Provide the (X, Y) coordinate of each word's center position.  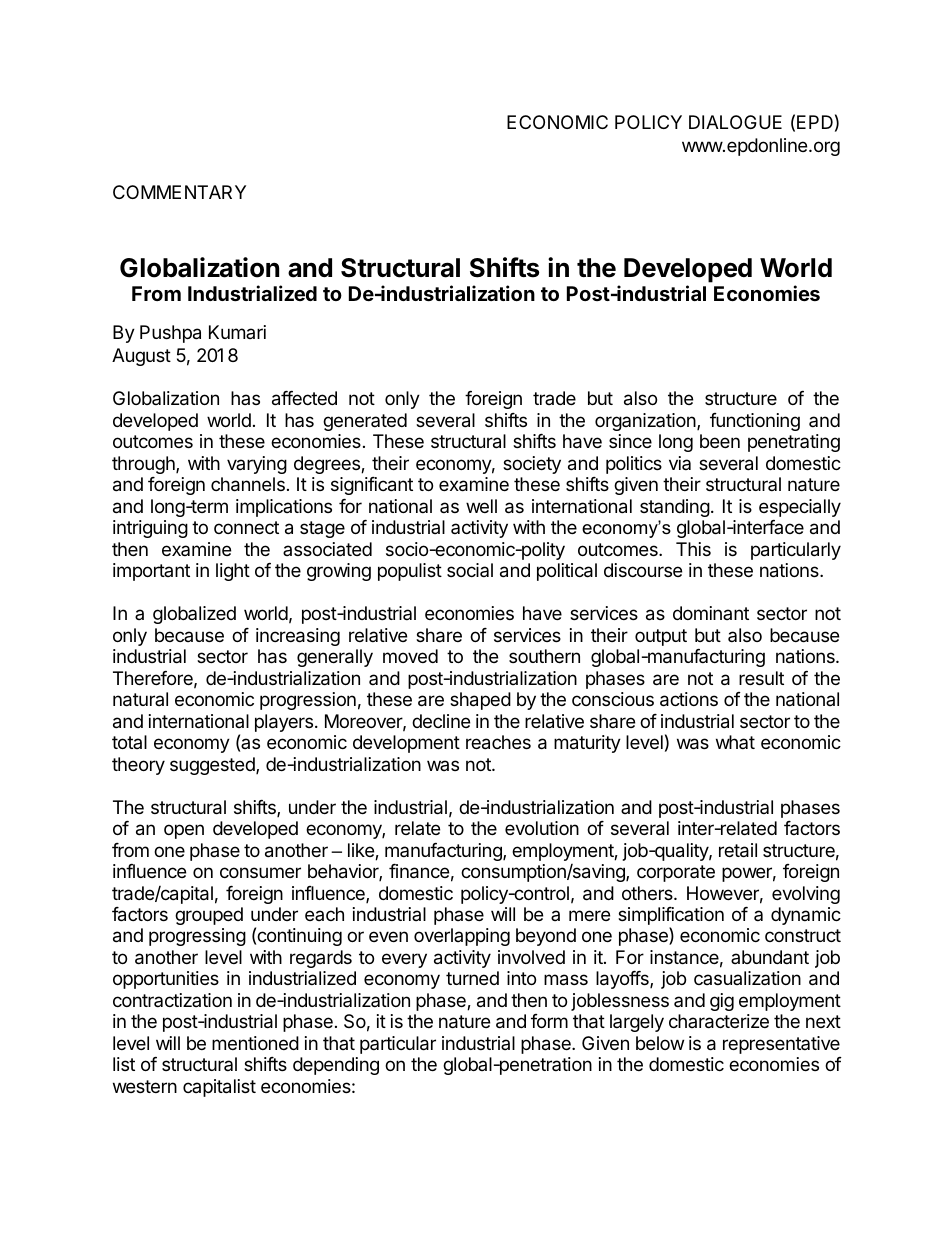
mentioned (255, 1043)
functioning (755, 422)
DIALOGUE (735, 122)
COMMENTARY (179, 192)
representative (781, 1045)
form (549, 1021)
